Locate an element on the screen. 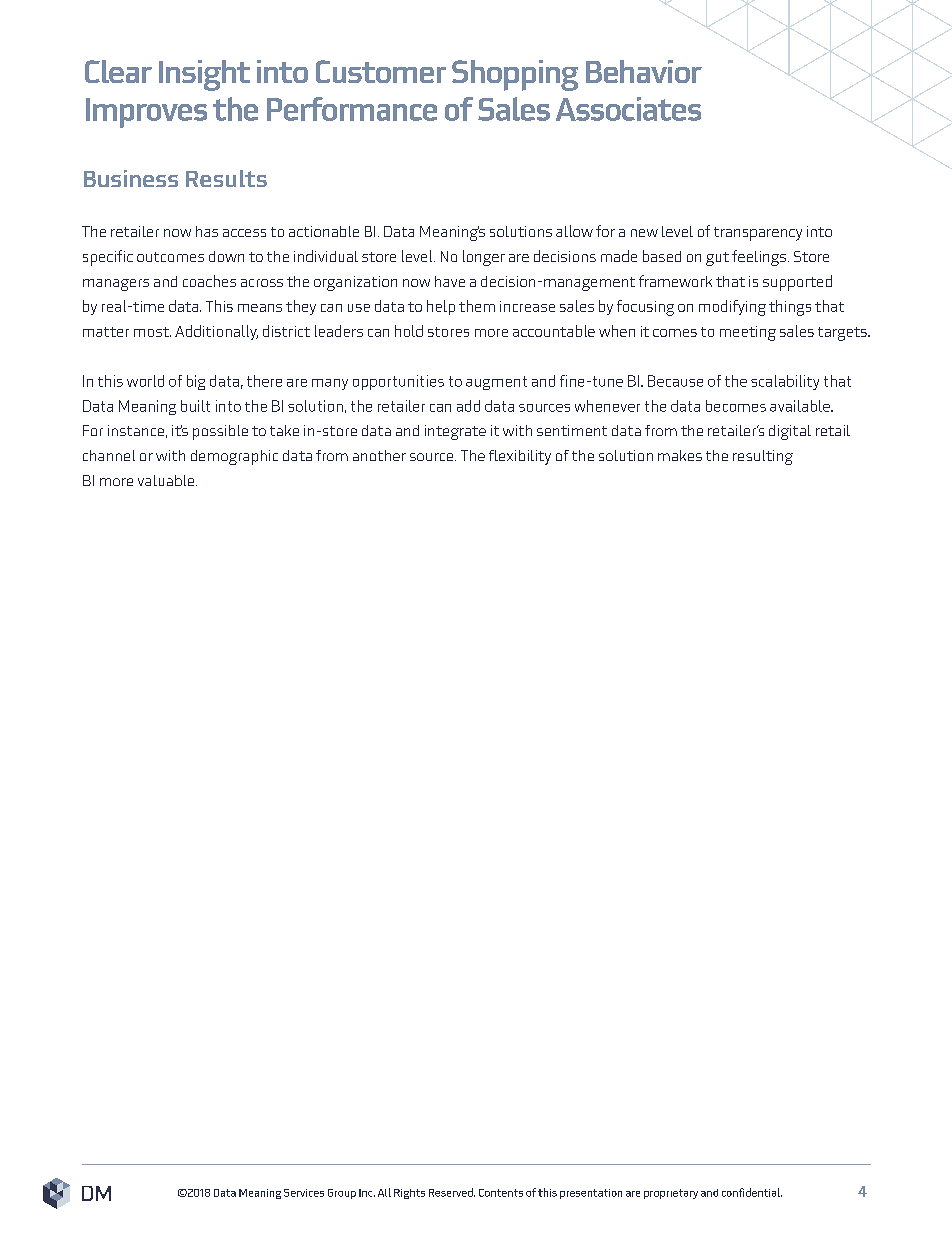 This screenshot has height=1233, width=952. Behavior is located at coordinates (644, 71).
